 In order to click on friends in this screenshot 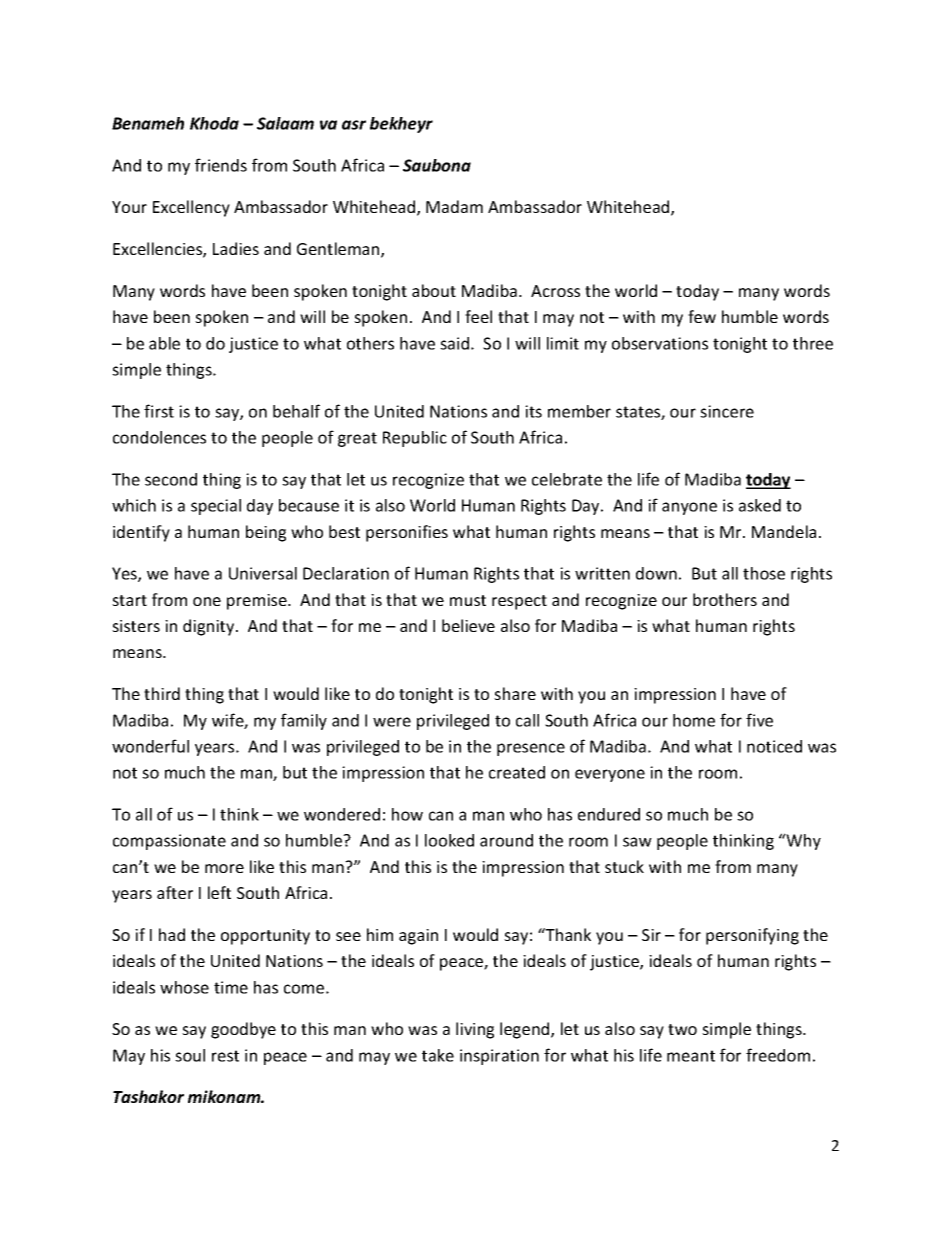, I will do `click(221, 165)`.
